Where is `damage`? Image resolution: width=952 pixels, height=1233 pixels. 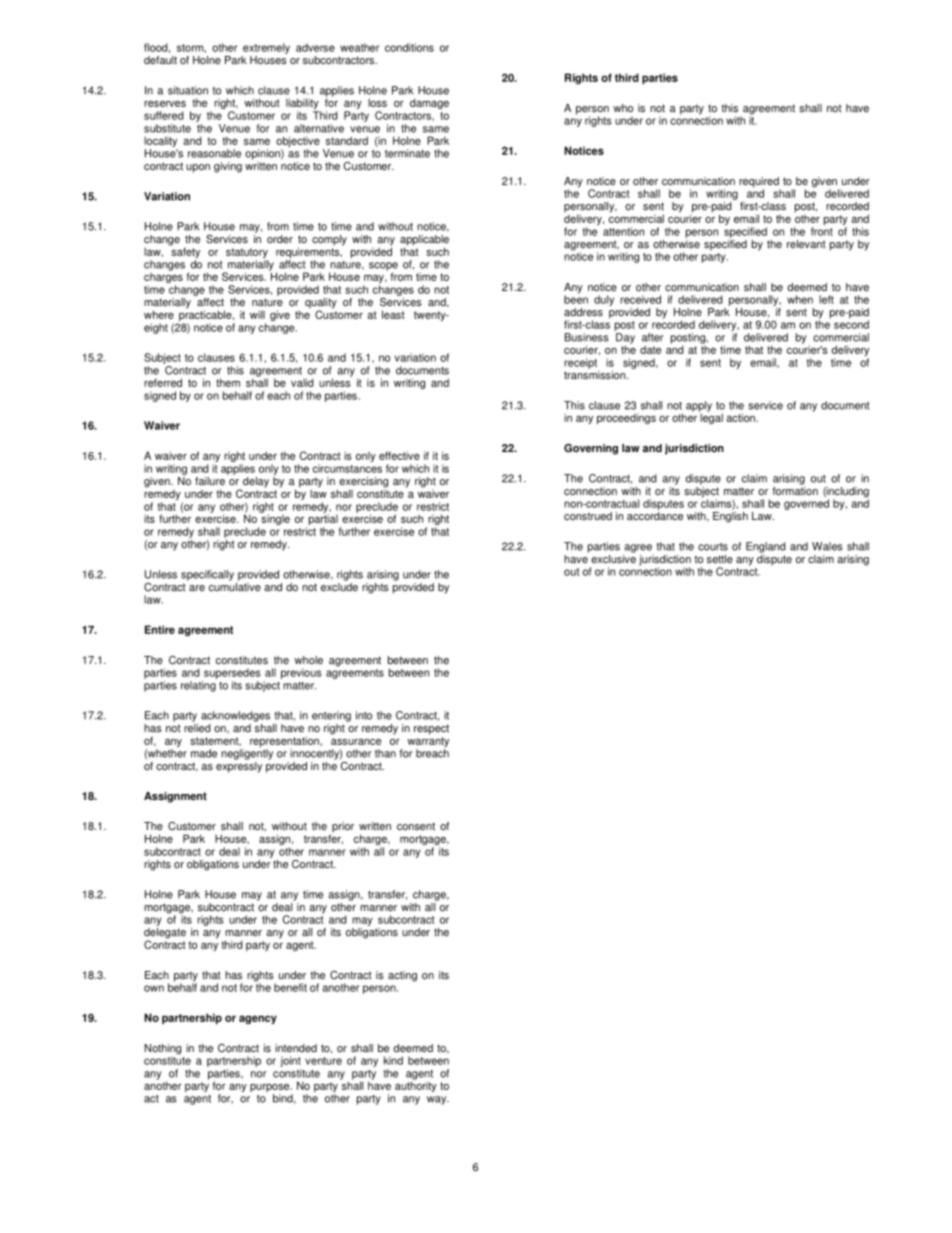
damage is located at coordinates (429, 103).
